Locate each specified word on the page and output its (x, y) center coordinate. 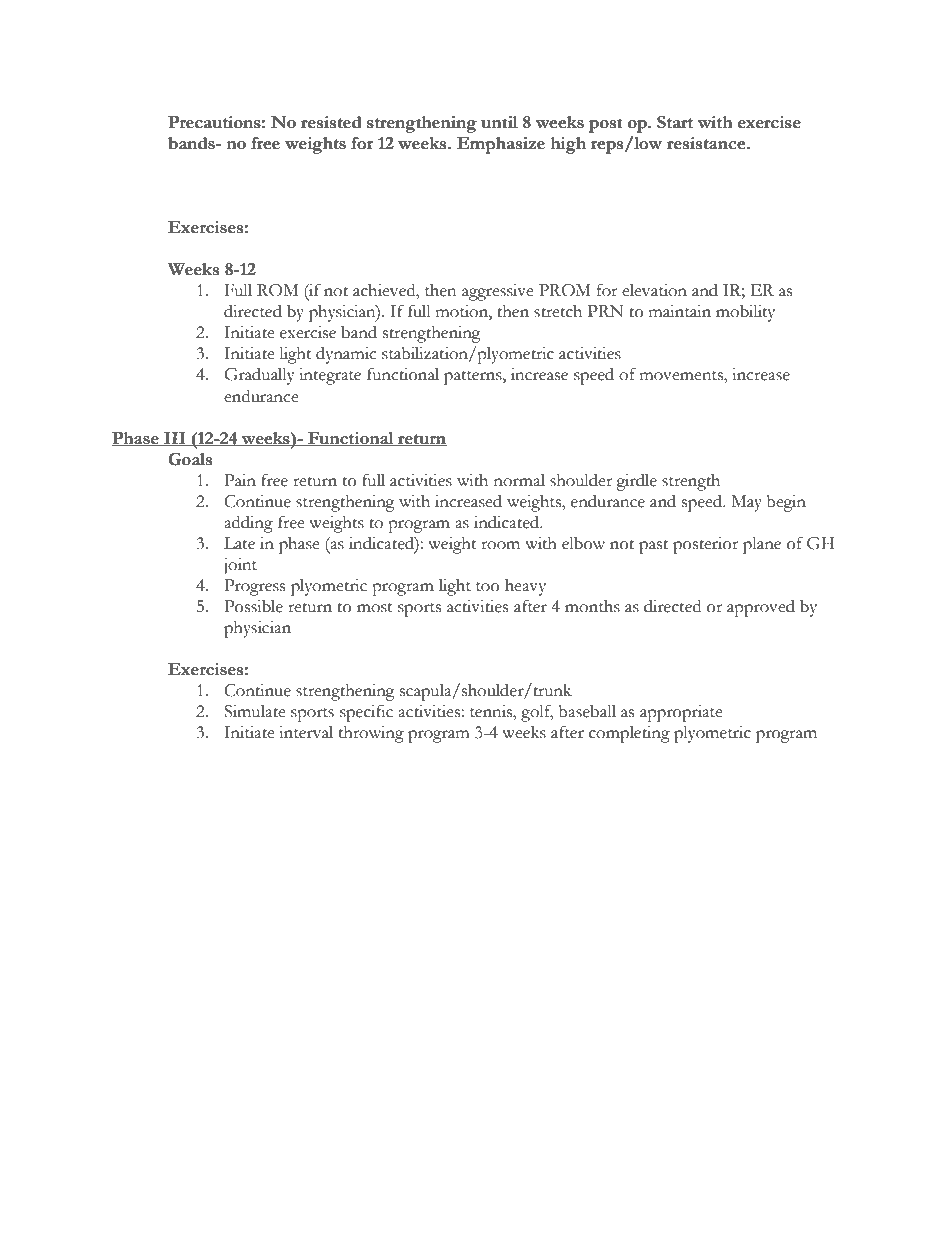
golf (537, 713)
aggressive (498, 292)
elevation (654, 290)
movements (682, 376)
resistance (707, 143)
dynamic (346, 355)
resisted (331, 122)
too (488, 587)
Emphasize (501, 145)
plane (762, 545)
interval (306, 732)
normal (519, 480)
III (175, 439)
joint (240, 566)
